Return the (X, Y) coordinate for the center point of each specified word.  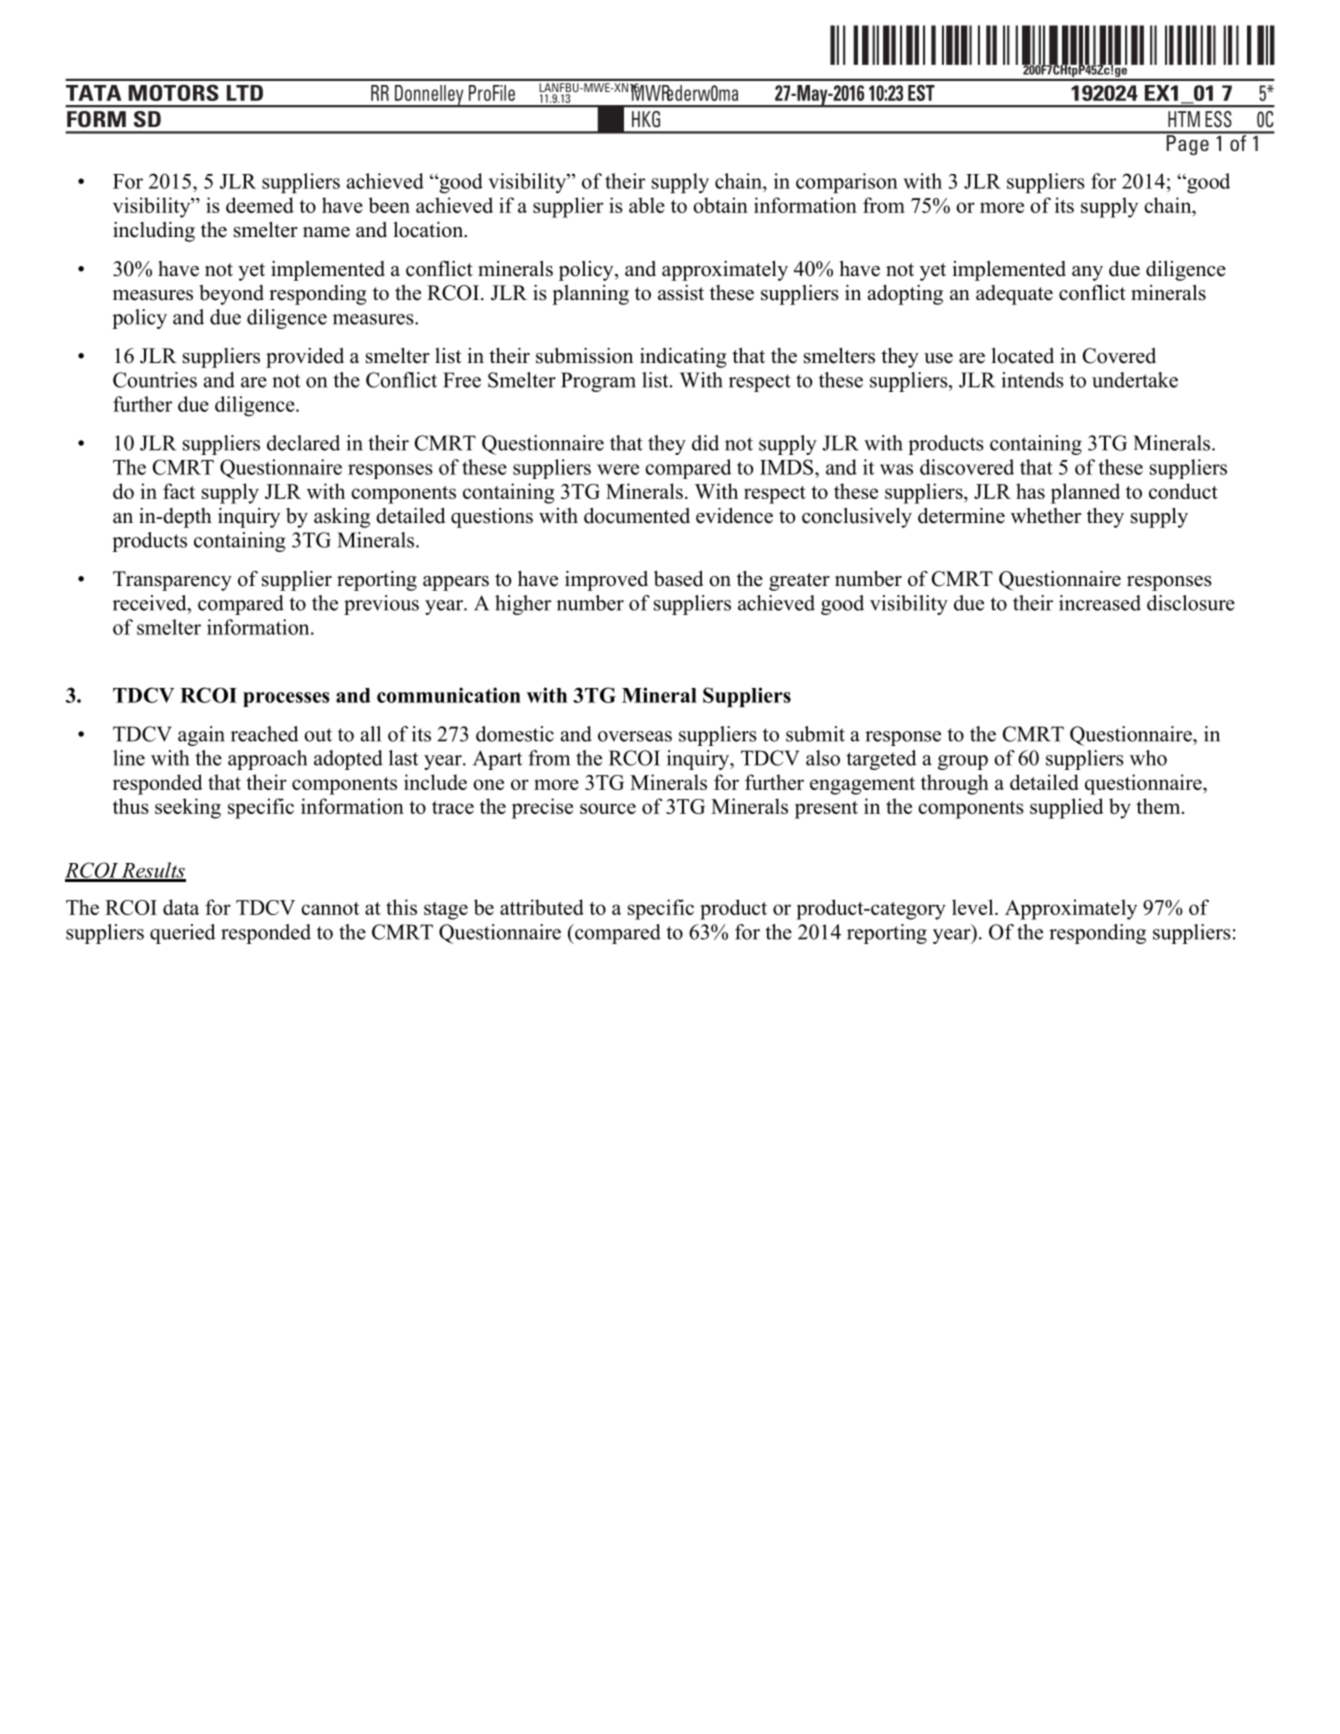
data (181, 907)
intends (1032, 380)
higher (523, 605)
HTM (1184, 119)
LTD (245, 93)
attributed (542, 907)
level (974, 907)
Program (598, 382)
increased (1100, 603)
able (647, 205)
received (151, 603)
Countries (155, 380)
